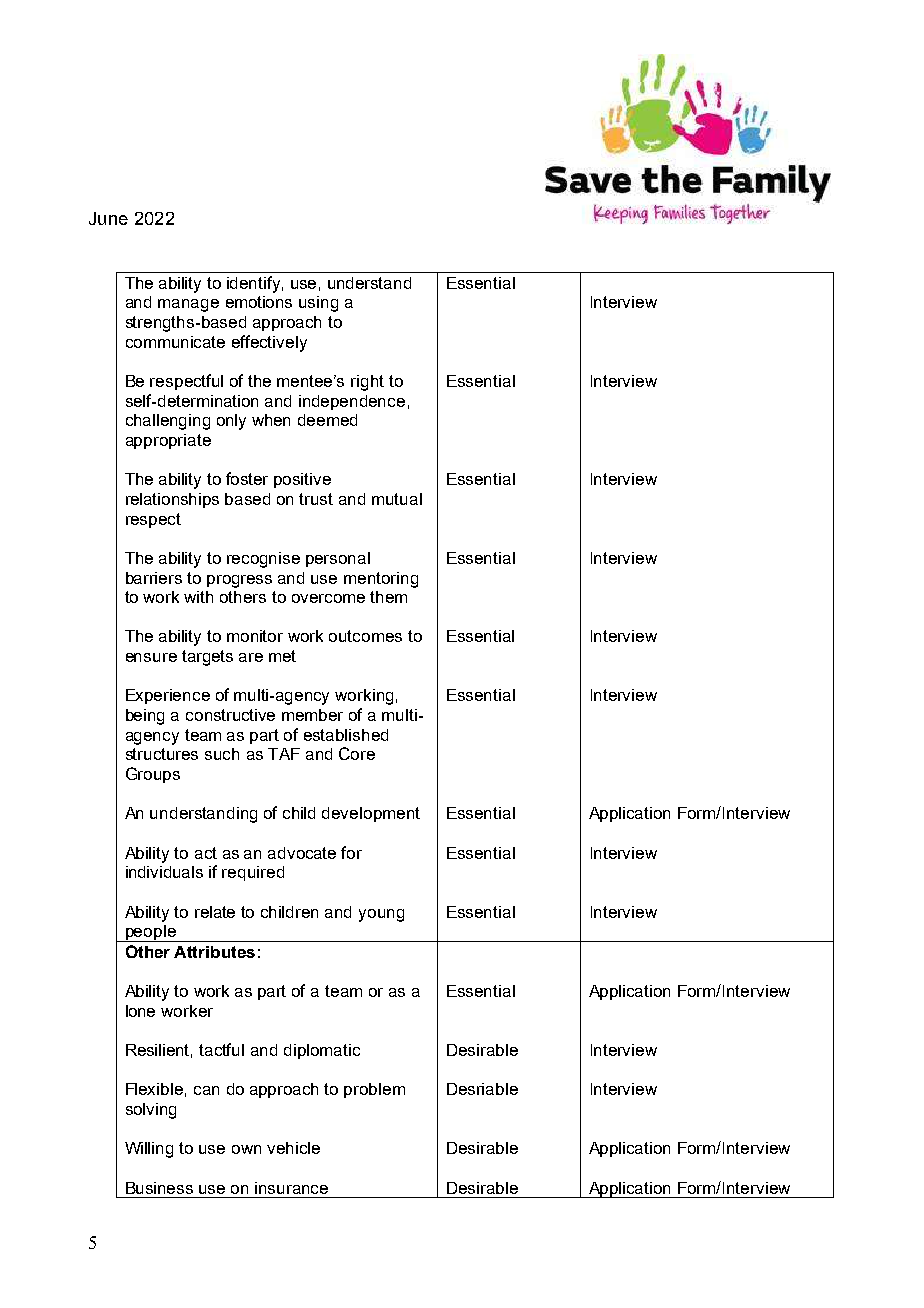 The width and height of the image is (924, 1308). Describe the element at coordinates (149, 1150) in the image. I see `Willing` at that location.
